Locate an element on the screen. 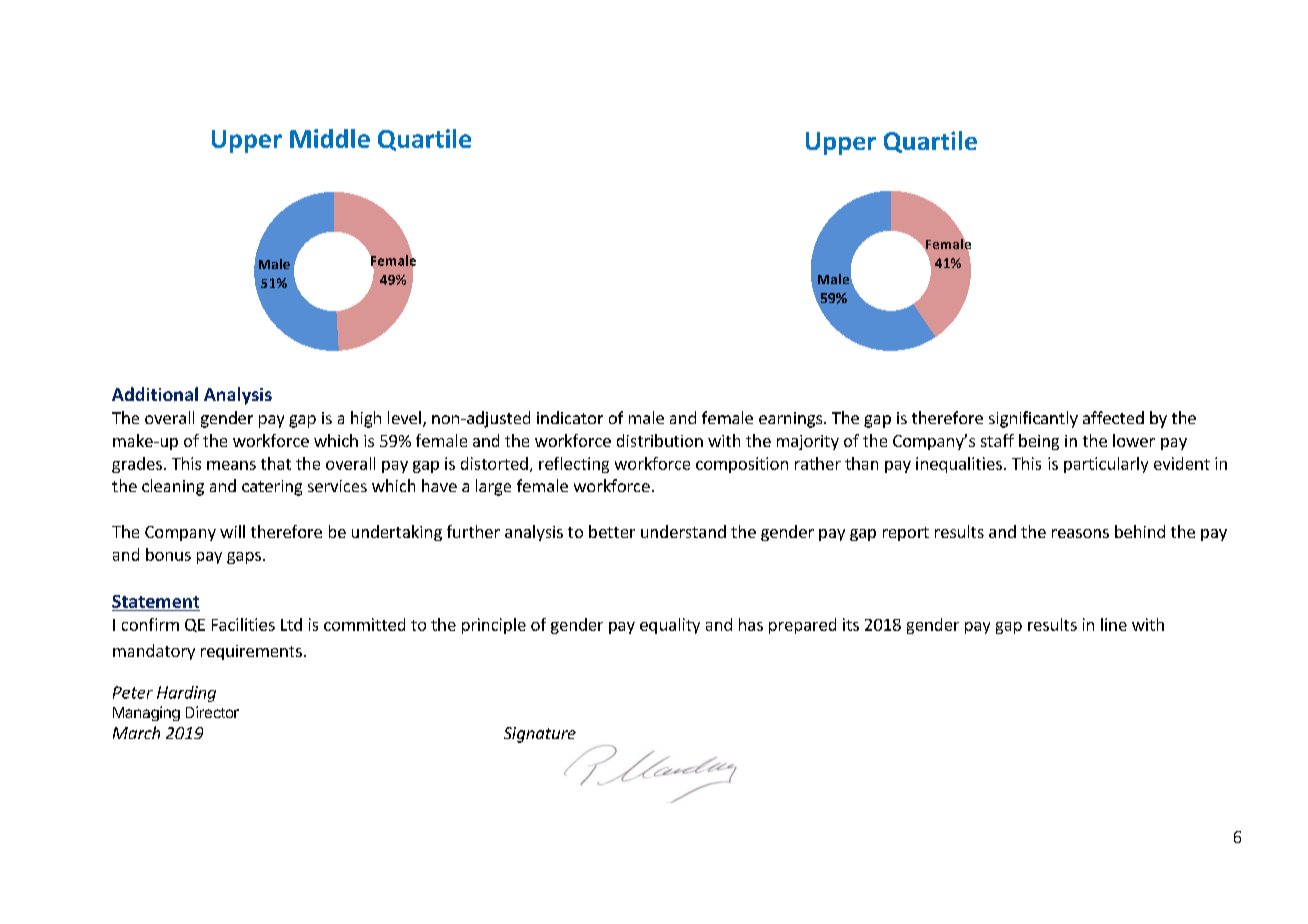  indicator is located at coordinates (570, 417).
